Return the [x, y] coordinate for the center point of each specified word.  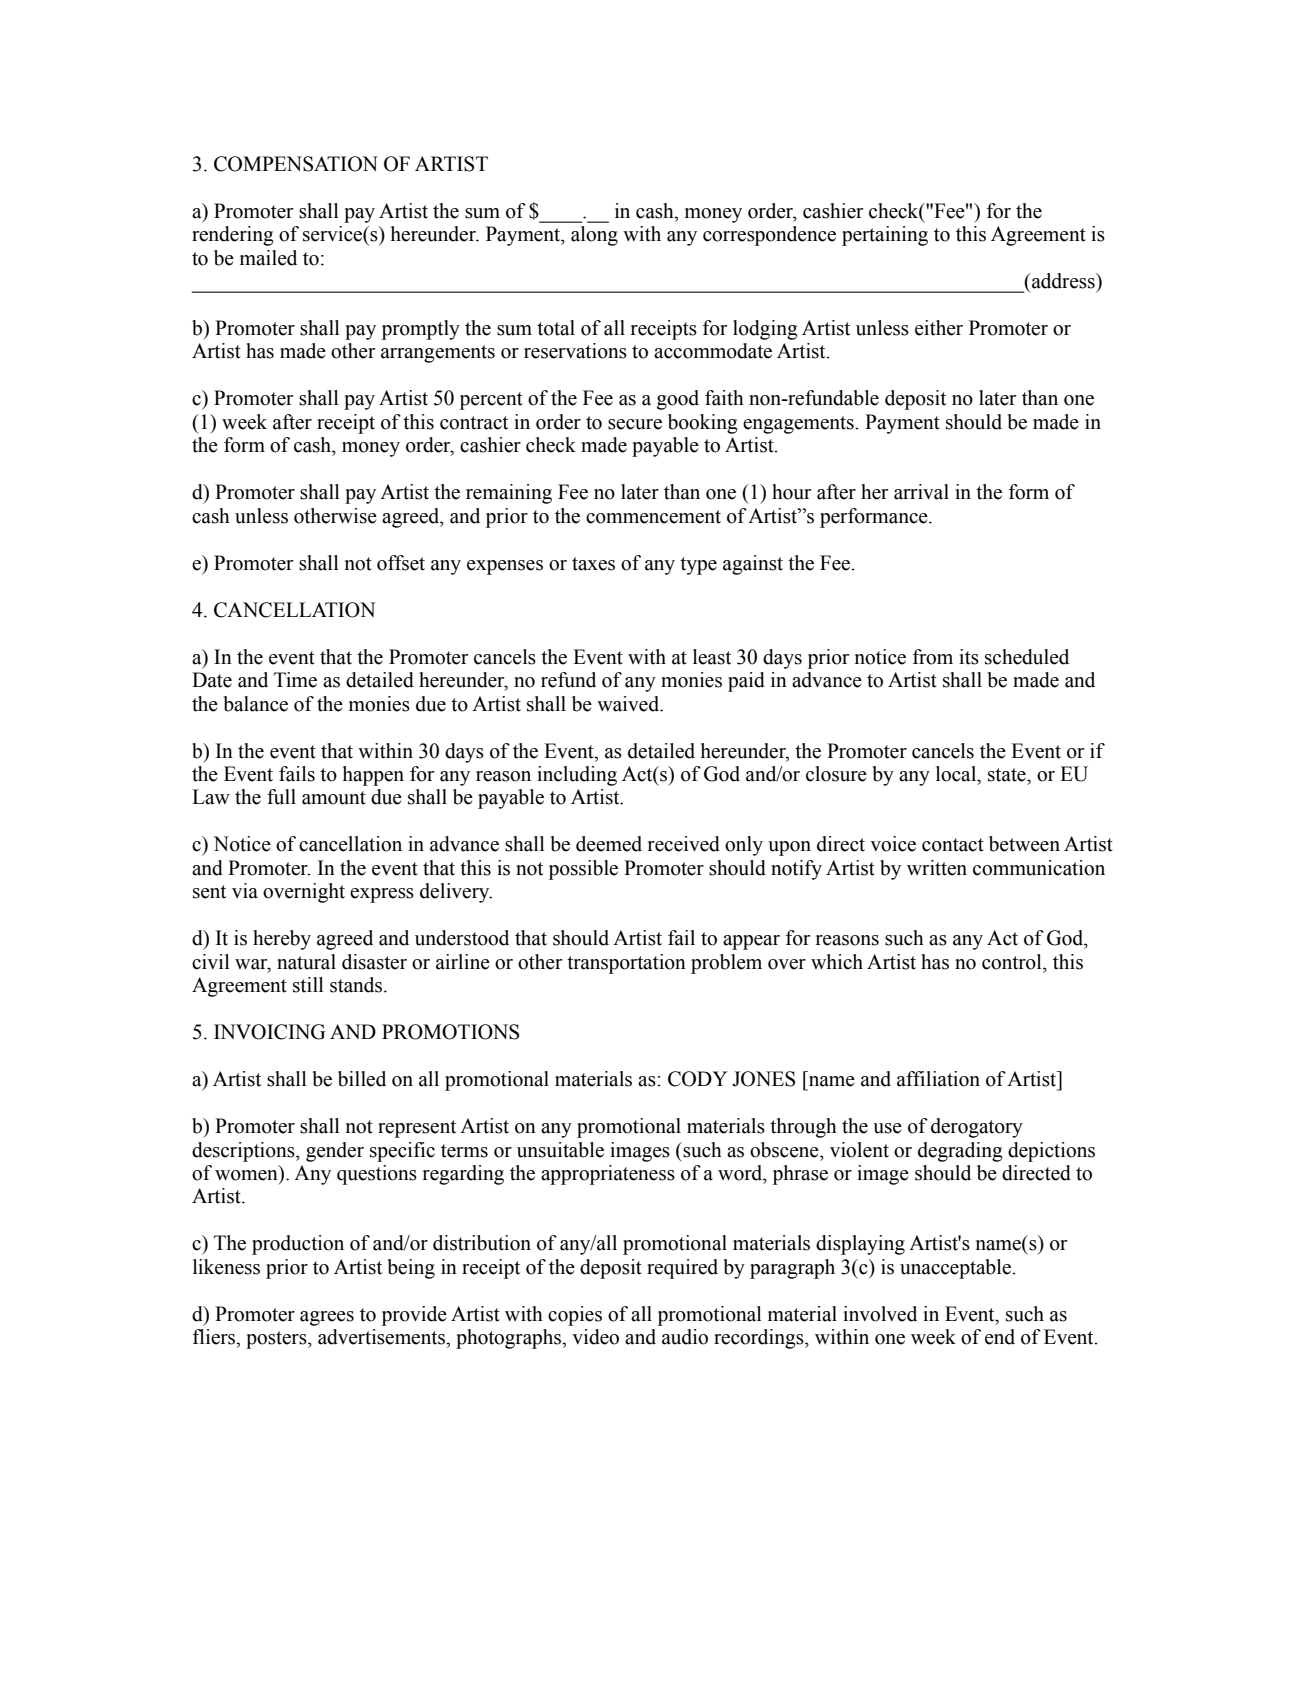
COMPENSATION [296, 164]
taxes [593, 564]
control [1013, 962]
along [594, 236]
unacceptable [956, 1269]
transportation [626, 964]
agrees [327, 1318]
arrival [921, 492]
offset [401, 563]
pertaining [885, 236]
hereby [282, 940]
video [595, 1337]
